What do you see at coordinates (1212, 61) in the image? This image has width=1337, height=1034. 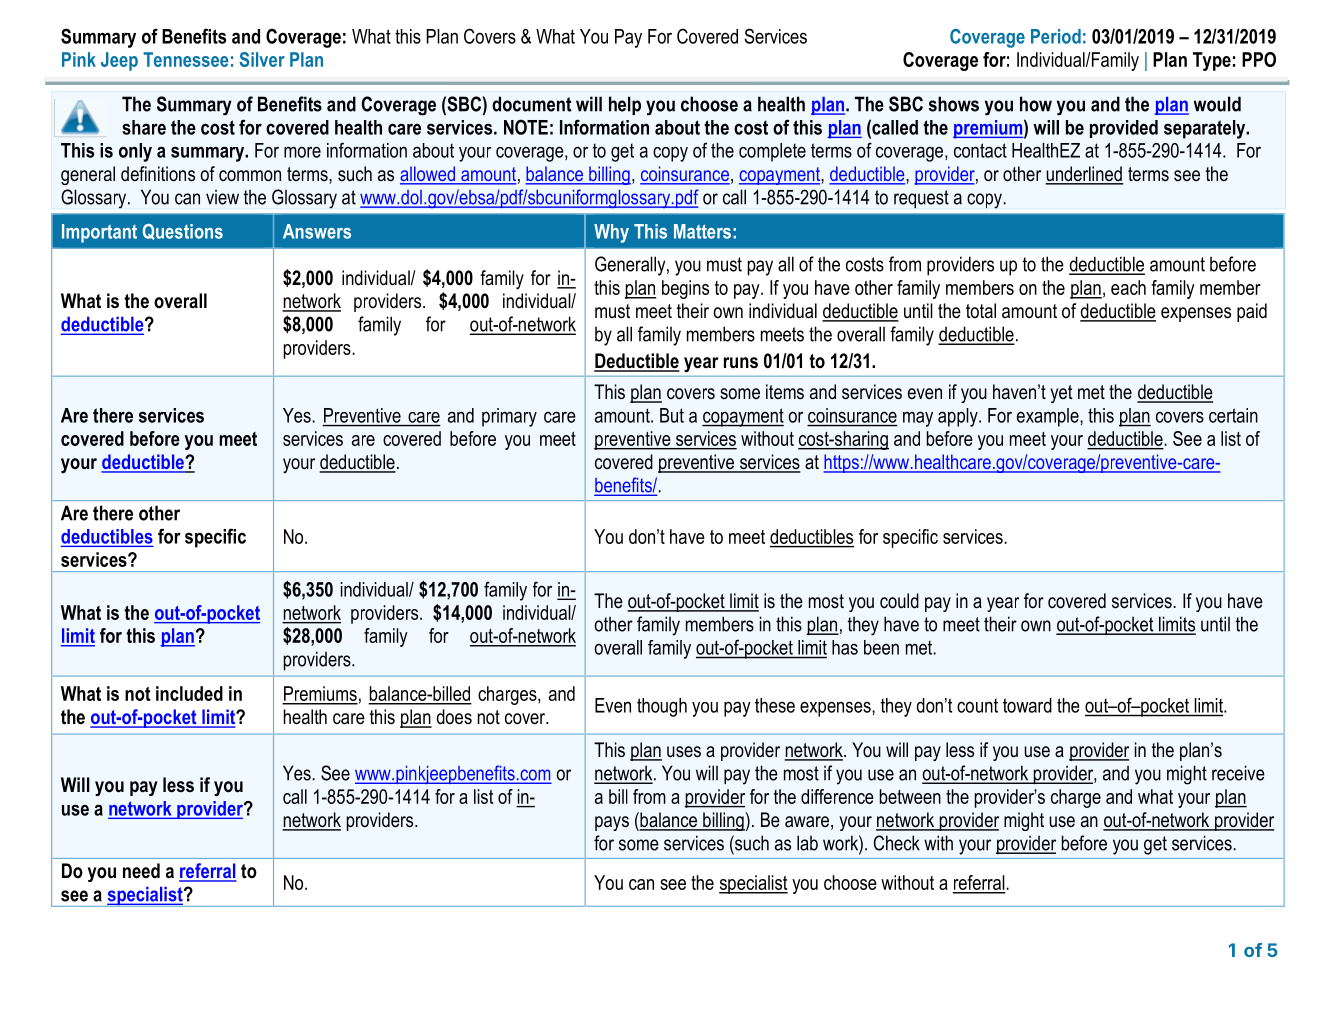 I see `Type` at bounding box center [1212, 61].
